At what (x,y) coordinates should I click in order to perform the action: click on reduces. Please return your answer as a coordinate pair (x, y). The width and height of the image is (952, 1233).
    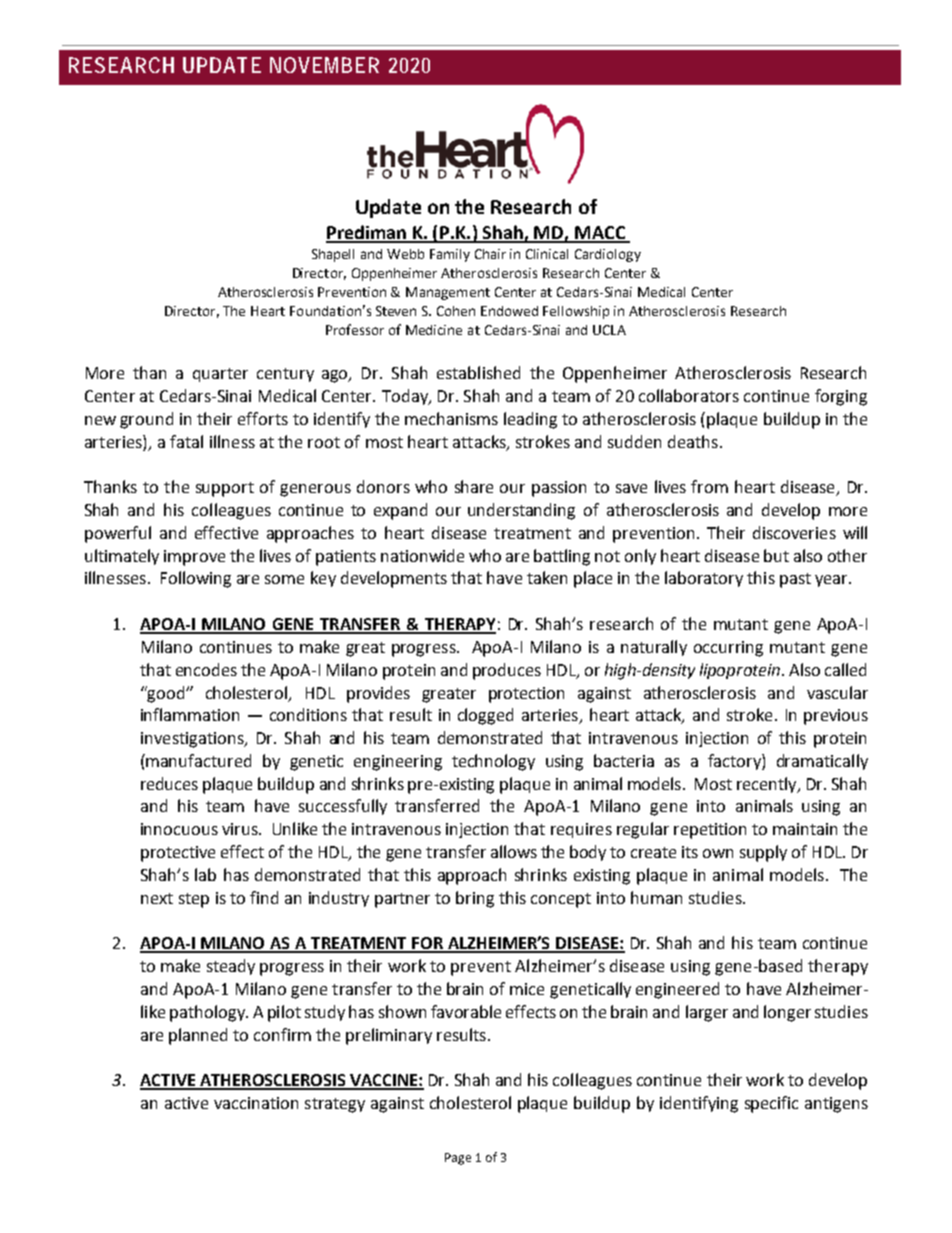
    Looking at the image, I should click on (169, 783).
